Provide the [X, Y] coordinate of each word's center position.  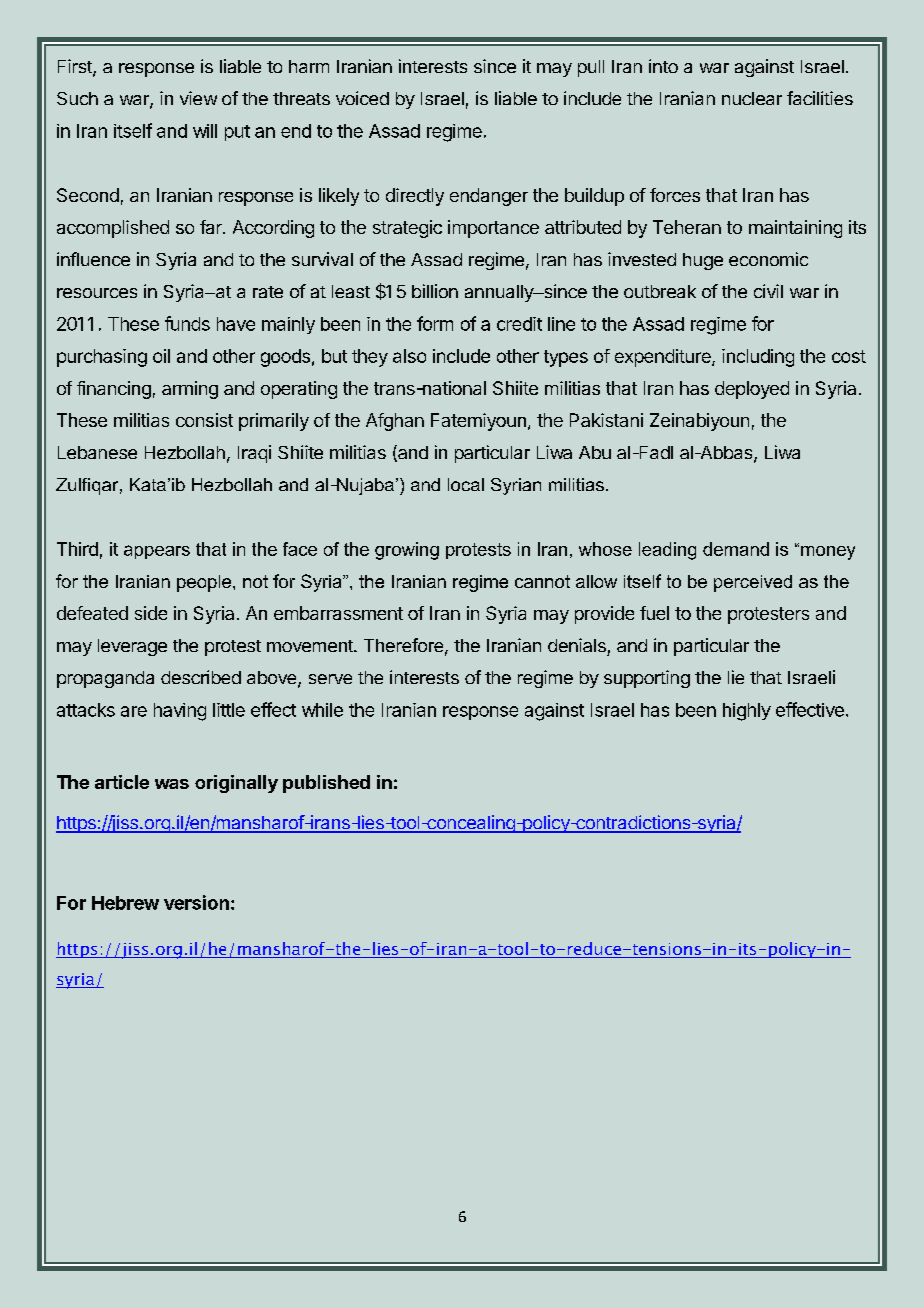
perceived [753, 583]
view [198, 98]
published [326, 784]
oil [161, 356]
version [196, 902]
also [409, 356]
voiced [362, 98]
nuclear [752, 98]
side [151, 613]
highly [747, 712]
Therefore [403, 645]
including [758, 358]
